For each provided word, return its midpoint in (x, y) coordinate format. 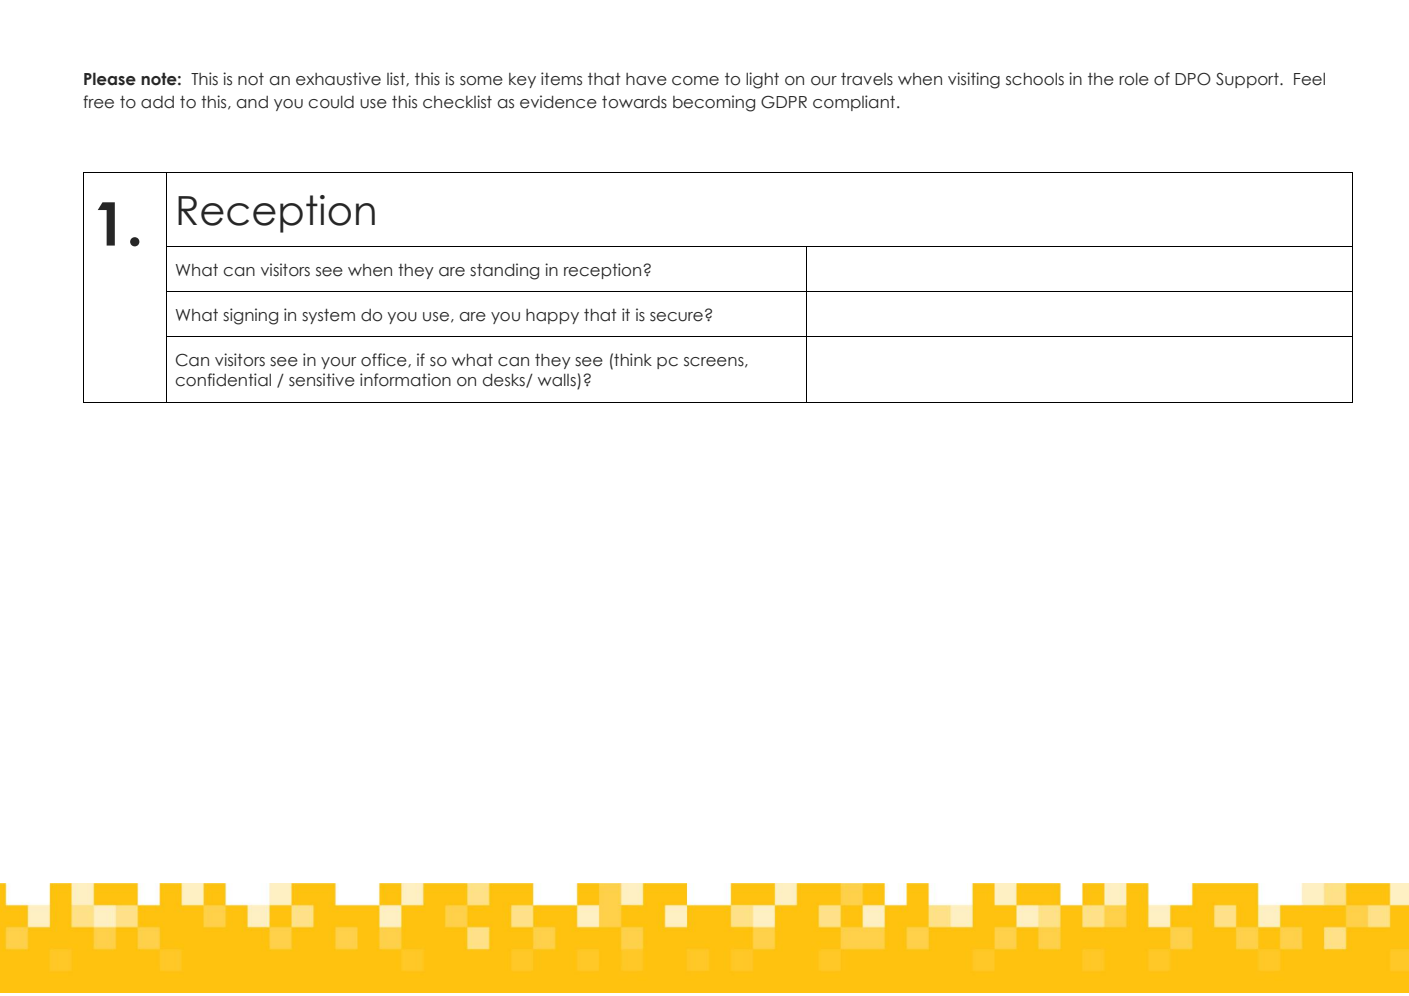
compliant (855, 103)
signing (250, 316)
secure (676, 317)
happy (552, 316)
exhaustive (338, 79)
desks (505, 381)
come (695, 81)
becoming (714, 103)
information (405, 380)
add (157, 102)
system (328, 316)
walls (558, 381)
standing (504, 271)
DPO (1193, 79)
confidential (223, 380)
